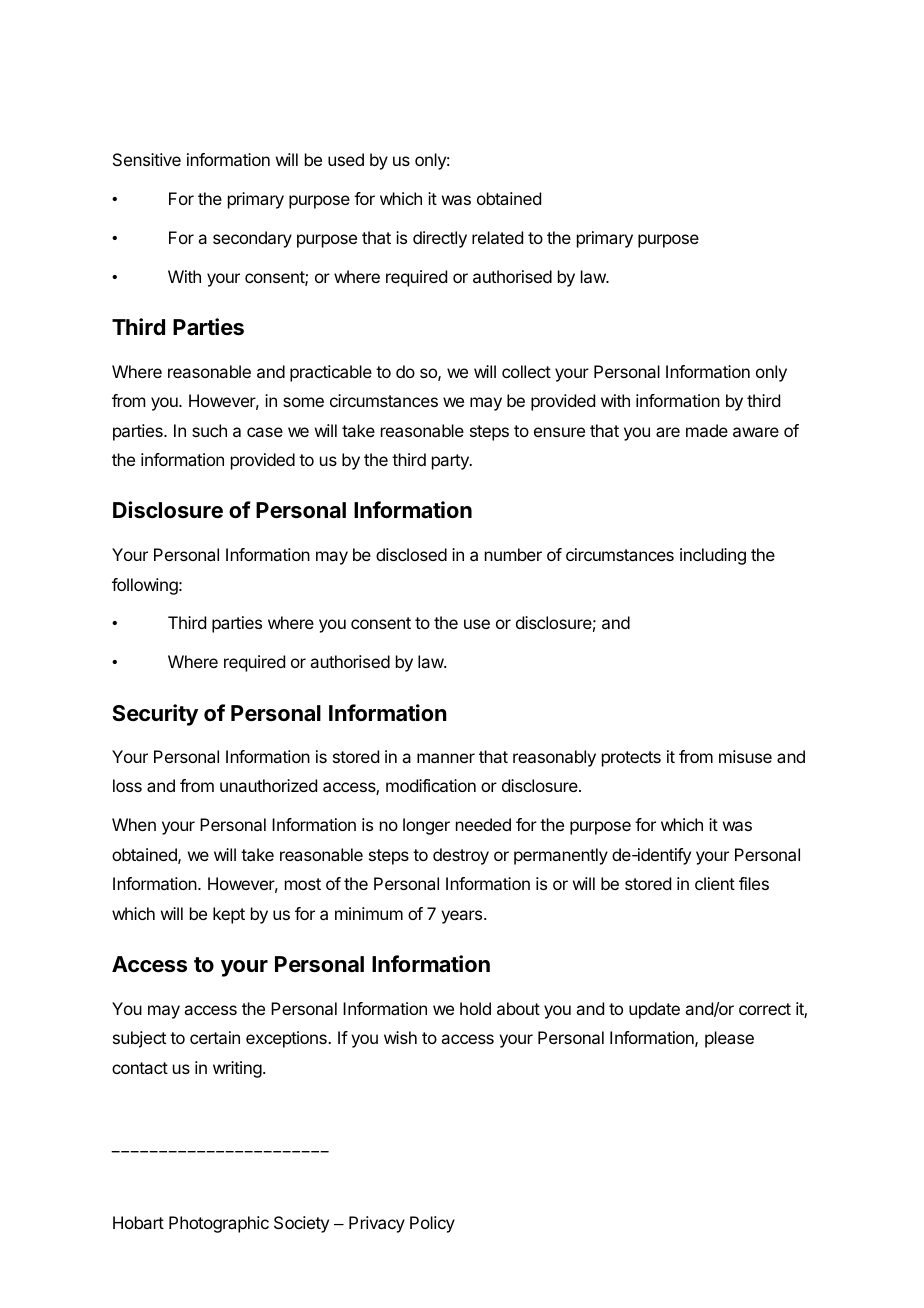  Describe the element at coordinates (497, 237) in the page. I see `related` at that location.
